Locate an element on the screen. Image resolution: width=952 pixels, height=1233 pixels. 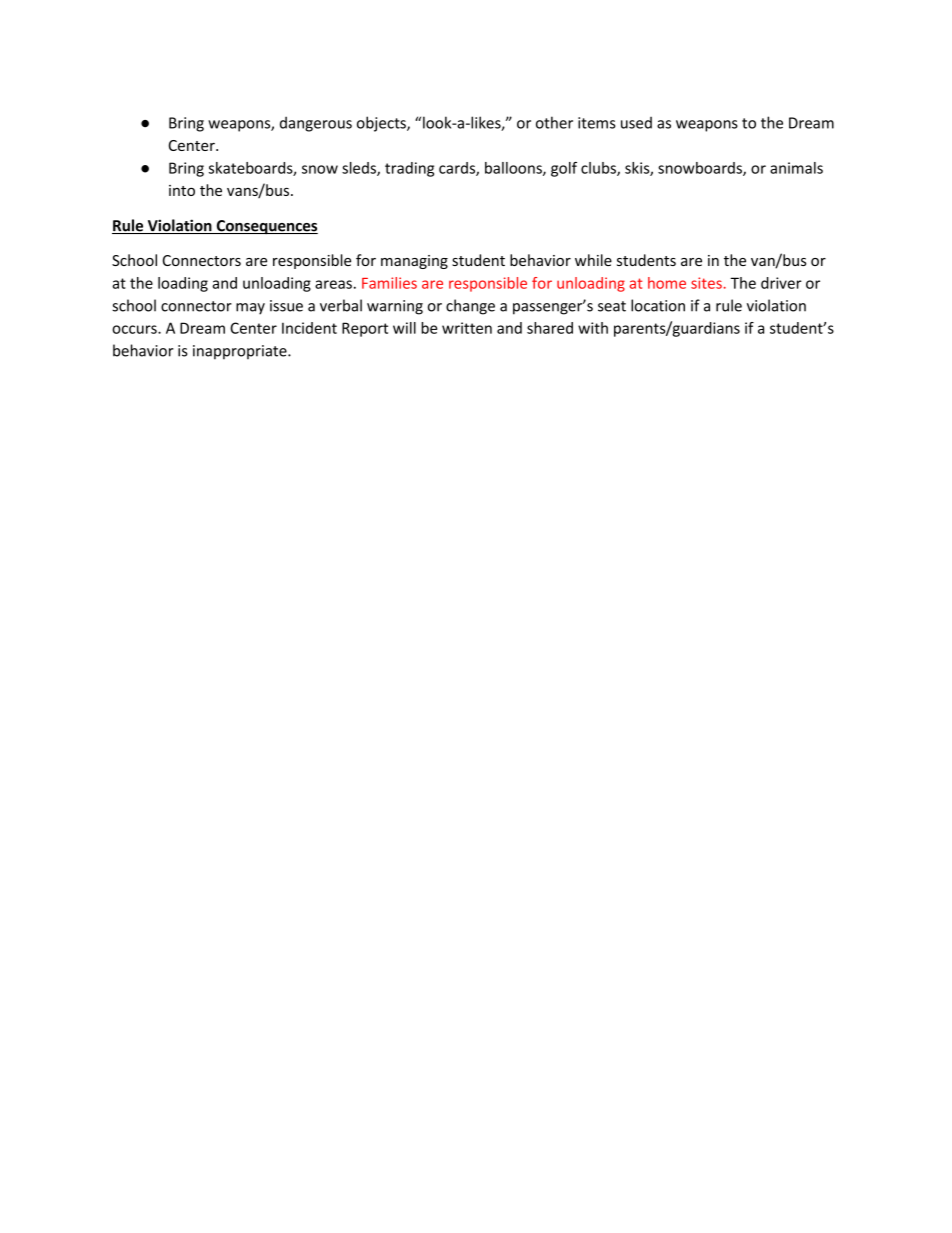
objects is located at coordinates (382, 124).
